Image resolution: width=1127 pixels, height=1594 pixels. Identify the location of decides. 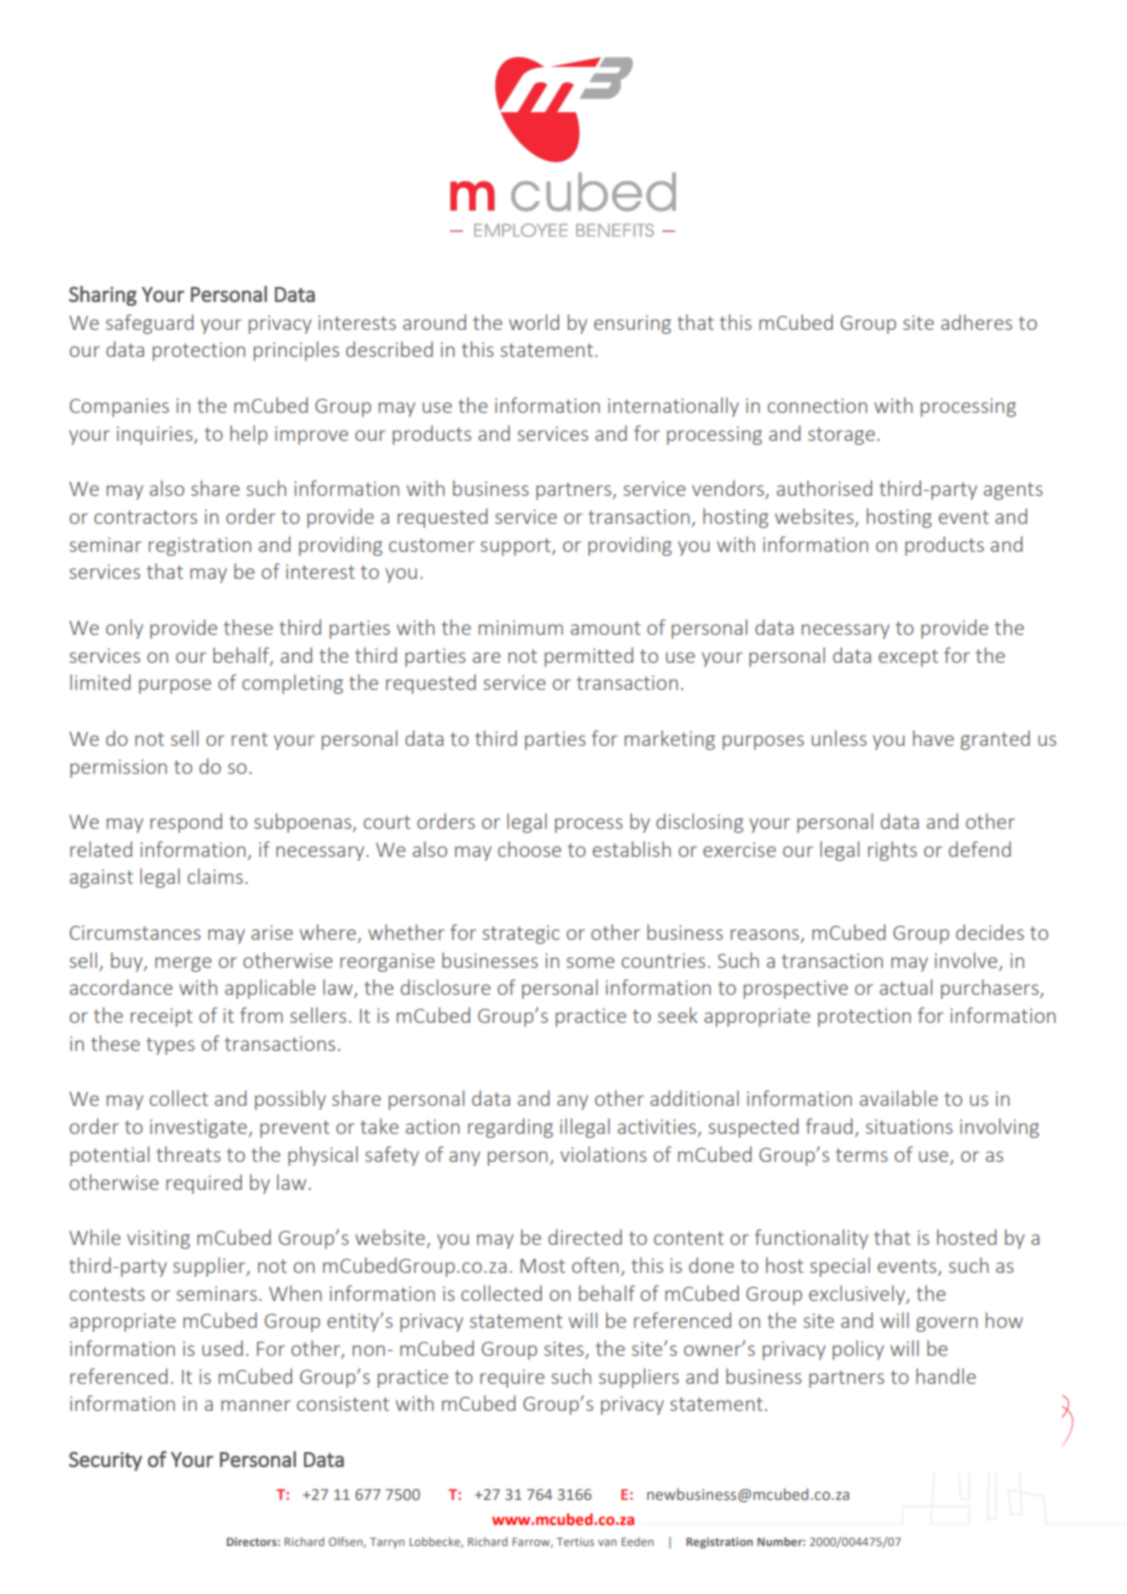
(990, 932).
